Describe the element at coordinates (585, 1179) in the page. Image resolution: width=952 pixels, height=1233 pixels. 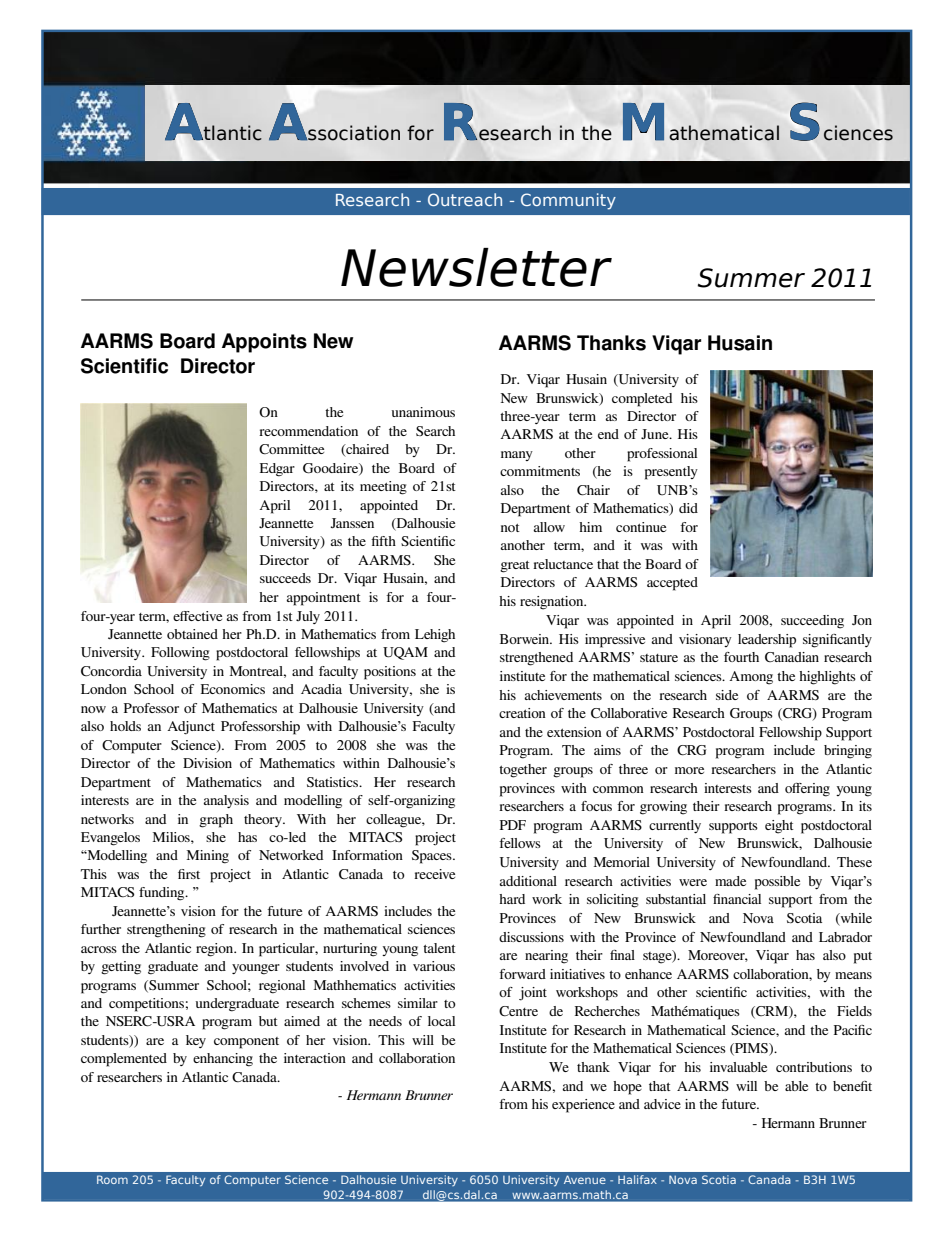
I see `Avenue` at that location.
